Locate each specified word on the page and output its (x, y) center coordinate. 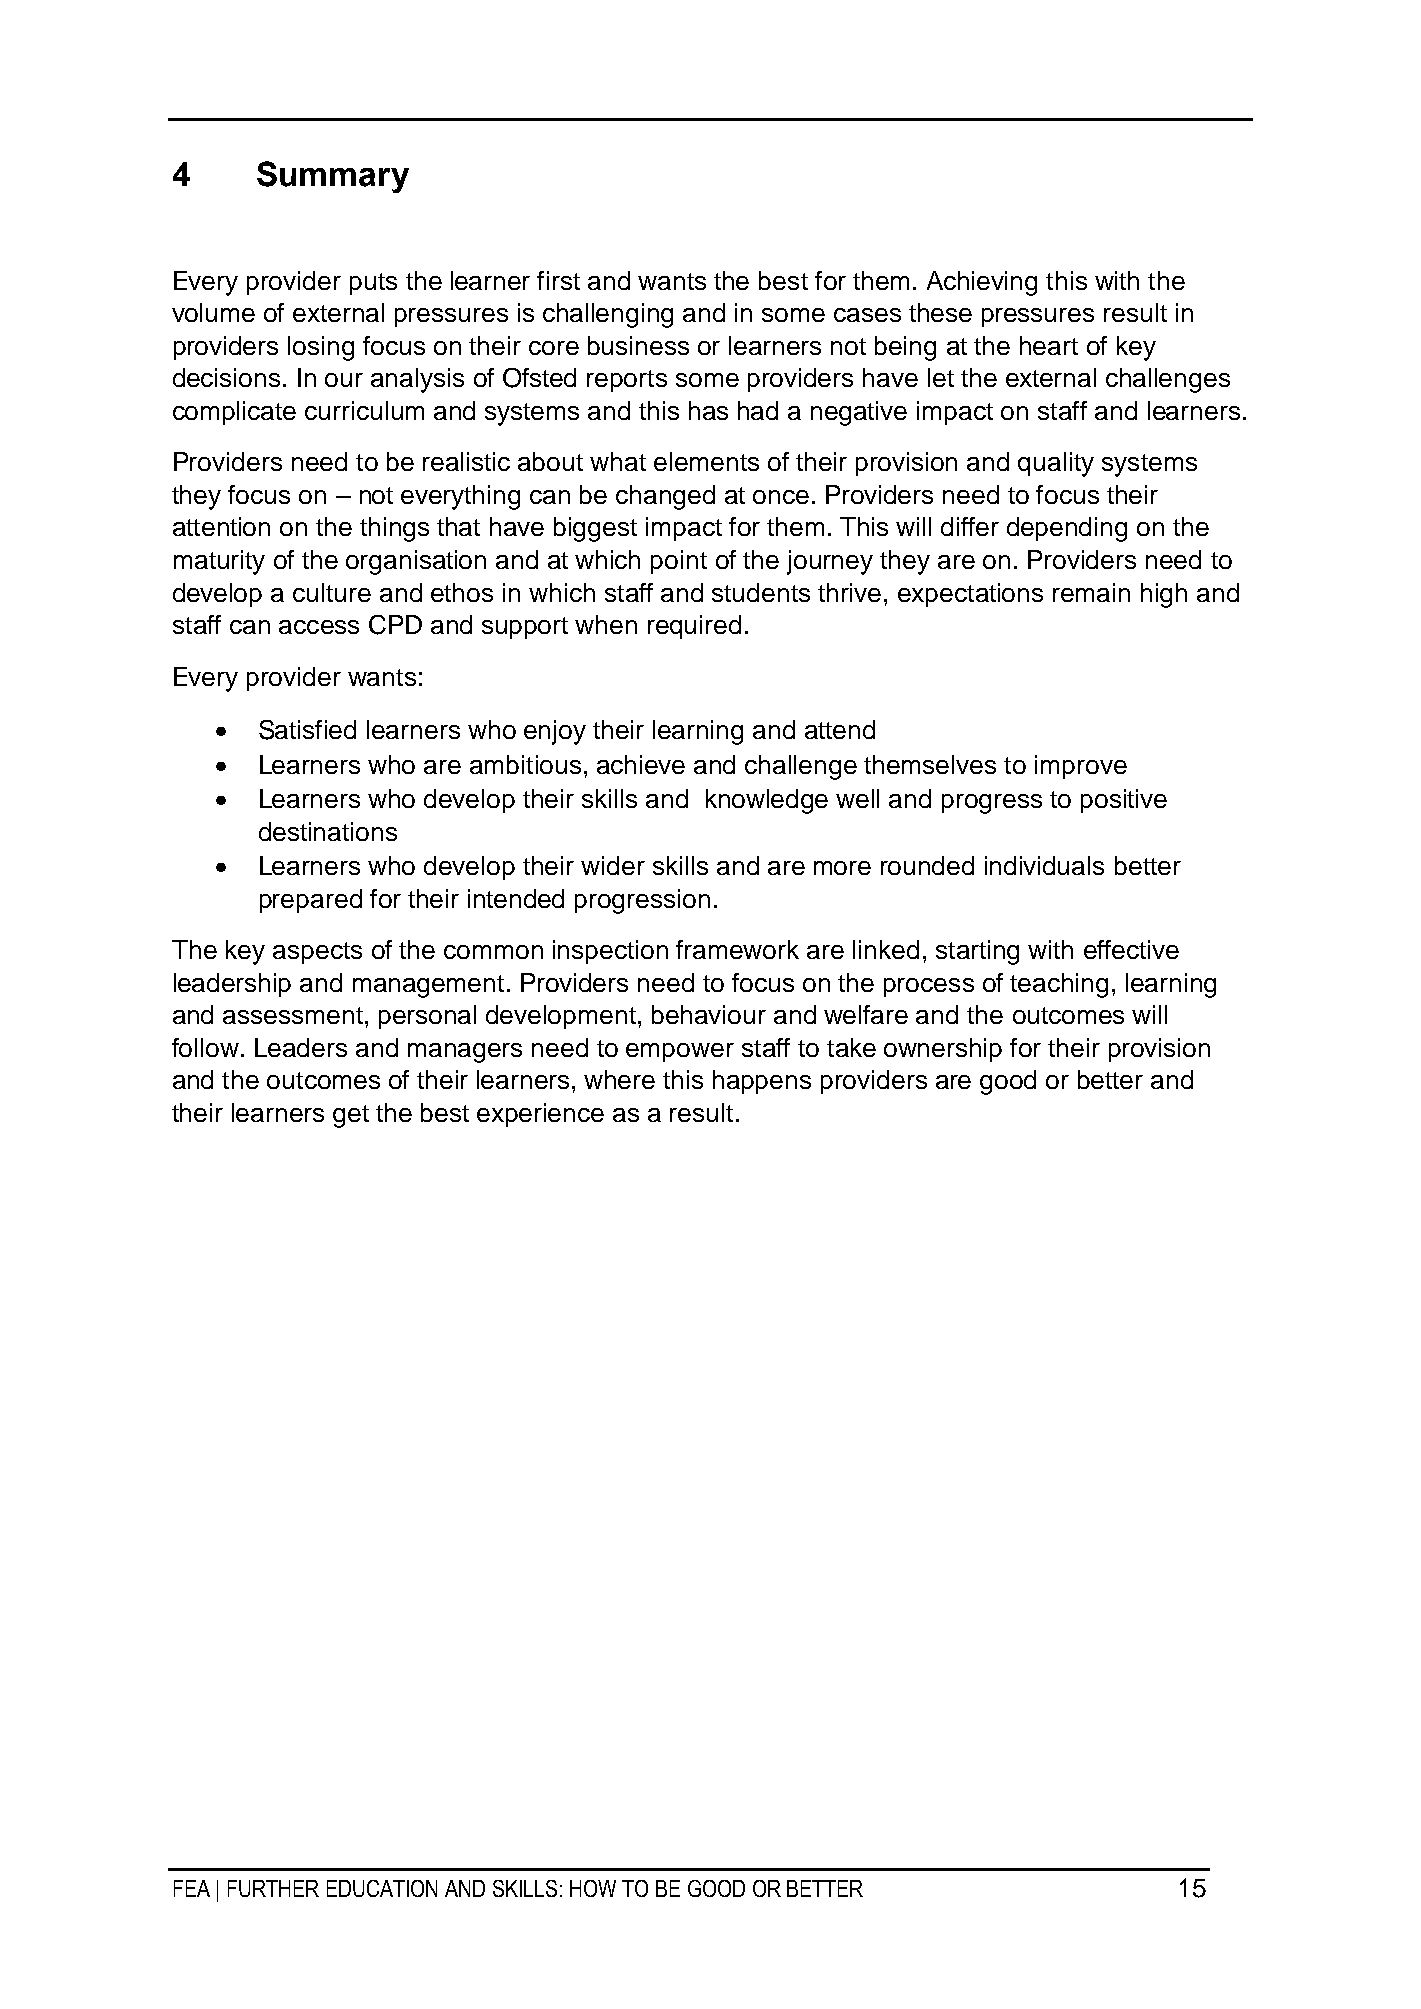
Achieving (982, 283)
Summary (333, 177)
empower (680, 1052)
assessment (293, 1015)
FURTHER (273, 1888)
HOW (593, 1888)
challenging (608, 315)
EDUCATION (382, 1888)
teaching (1059, 985)
